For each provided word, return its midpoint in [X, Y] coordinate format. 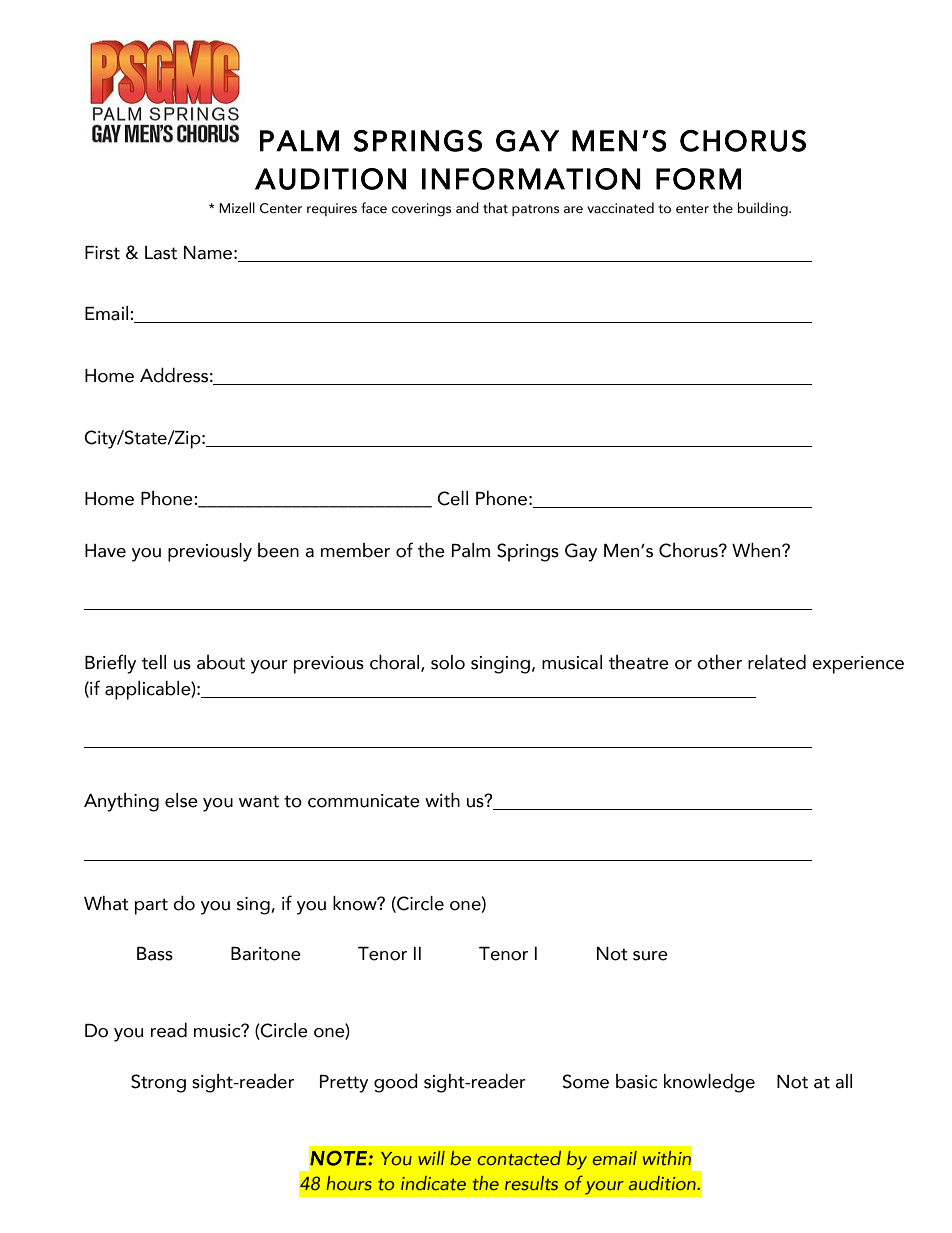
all [843, 1081]
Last [161, 253]
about [221, 662]
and [467, 208]
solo [448, 662]
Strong [158, 1083]
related [777, 662]
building [764, 209]
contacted [519, 1158]
